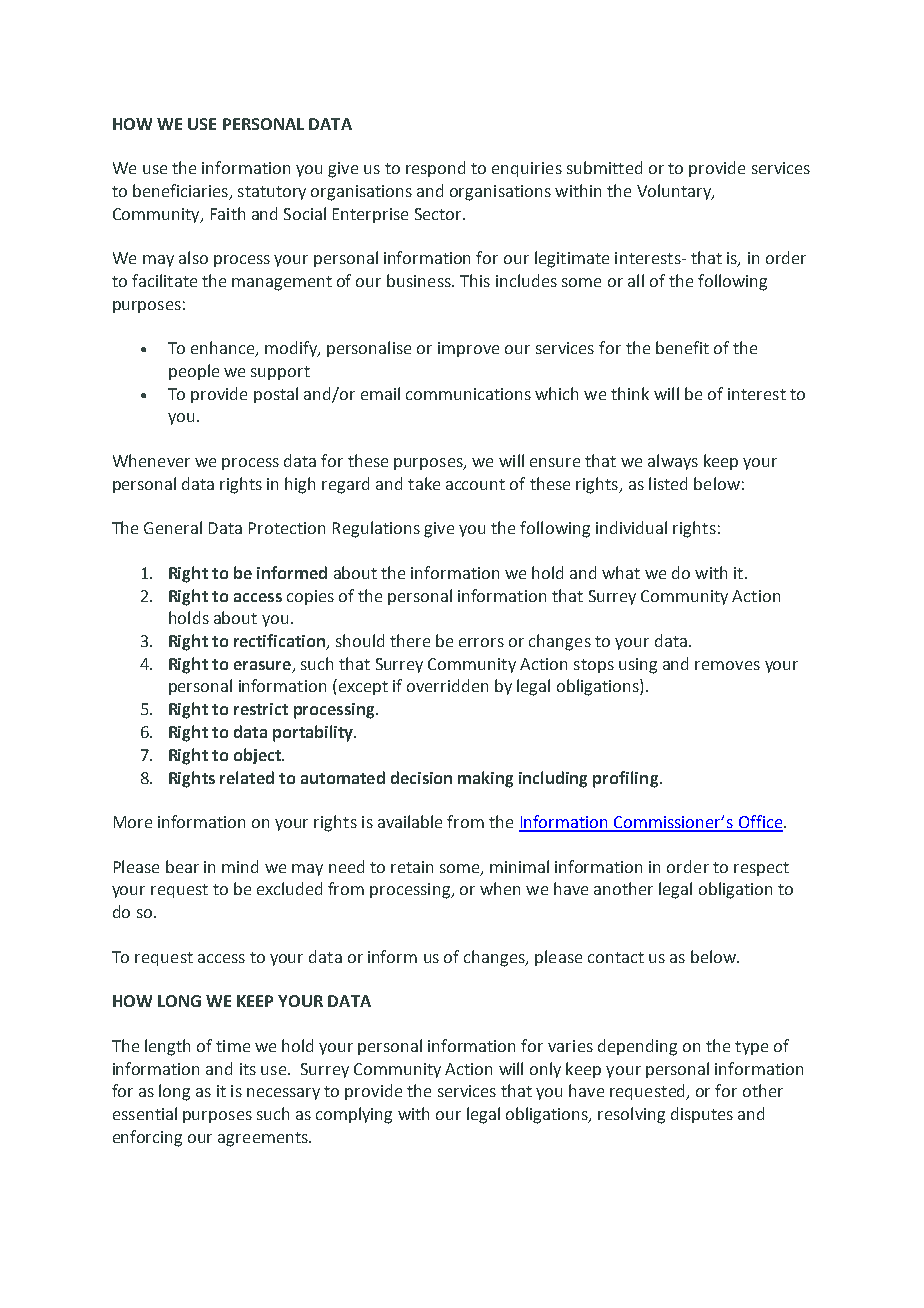  I want to click on Voluntary, so click(675, 192).
